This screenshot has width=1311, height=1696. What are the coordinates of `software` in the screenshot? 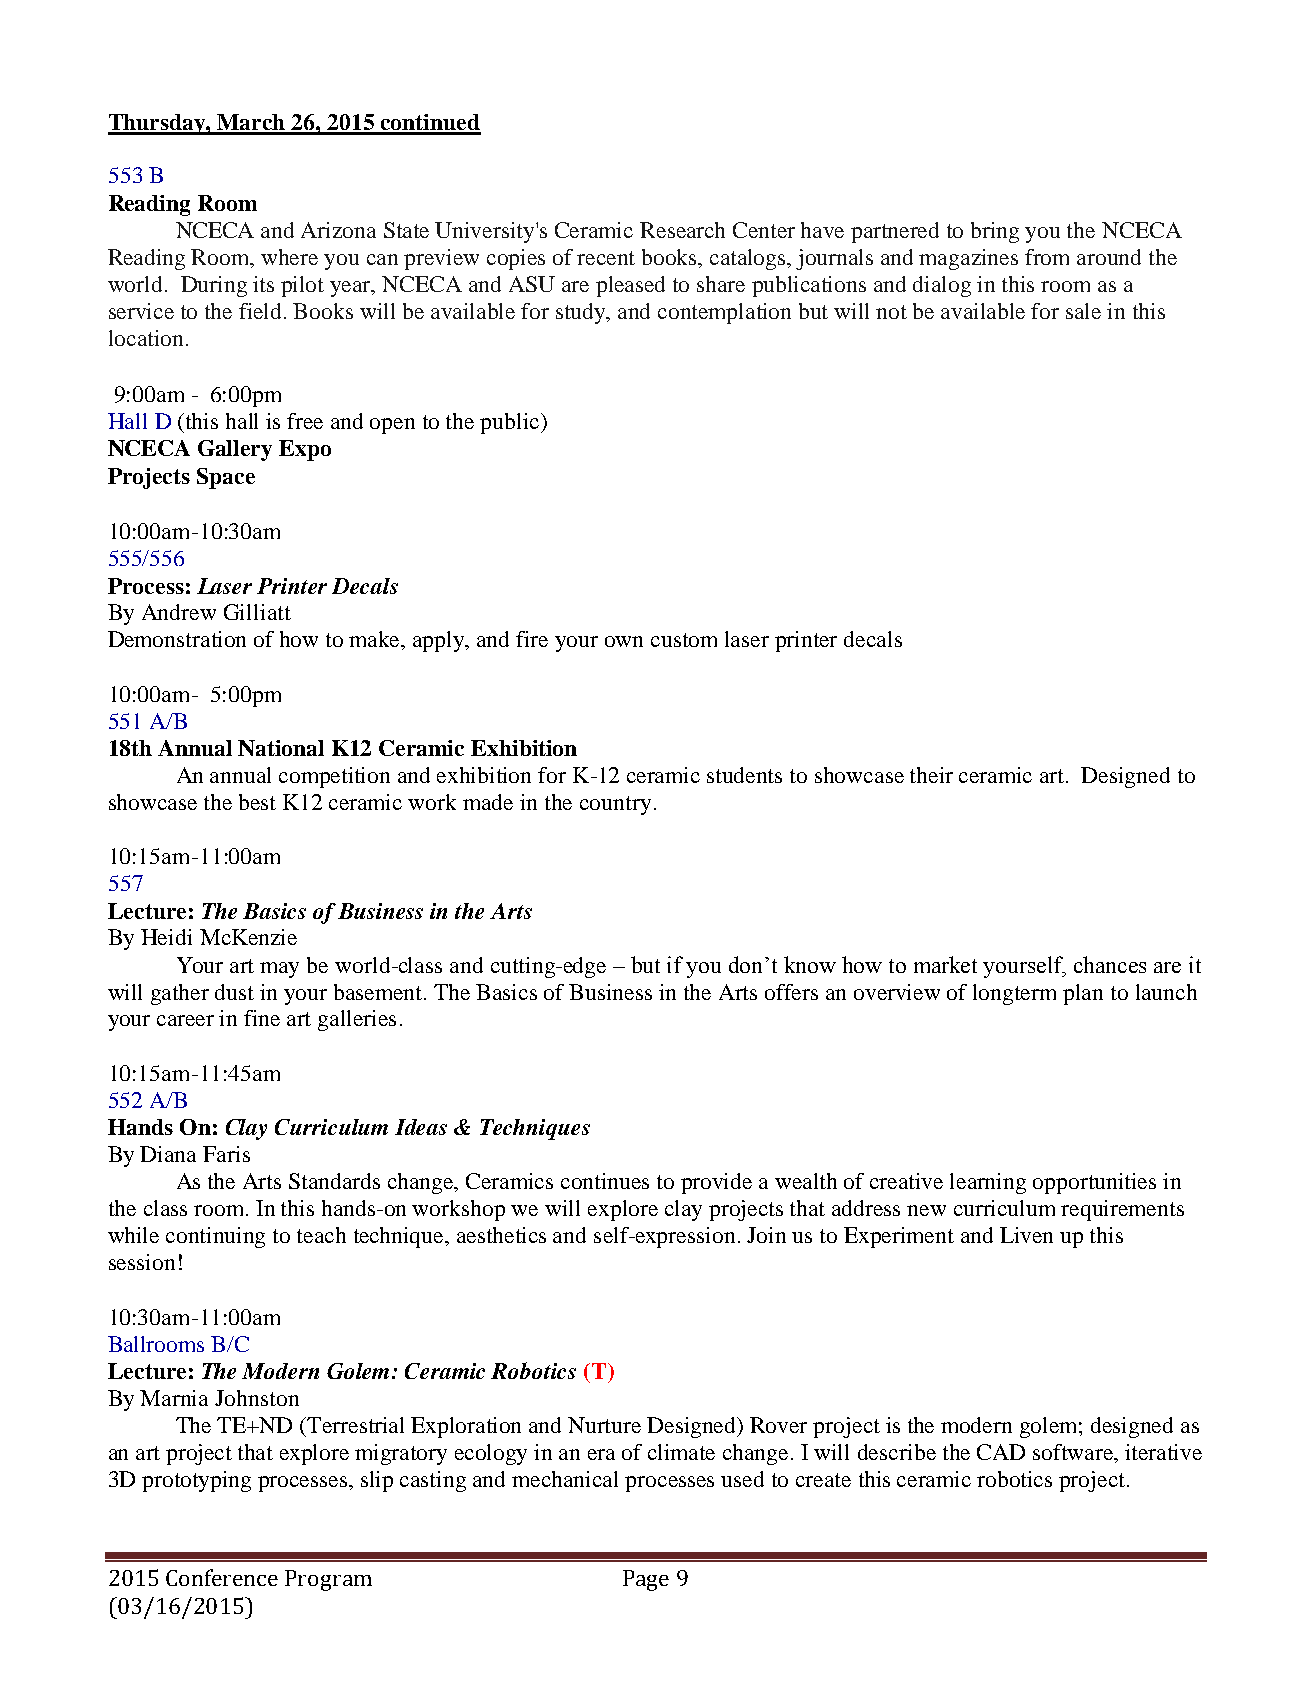 It's located at (1074, 1453).
